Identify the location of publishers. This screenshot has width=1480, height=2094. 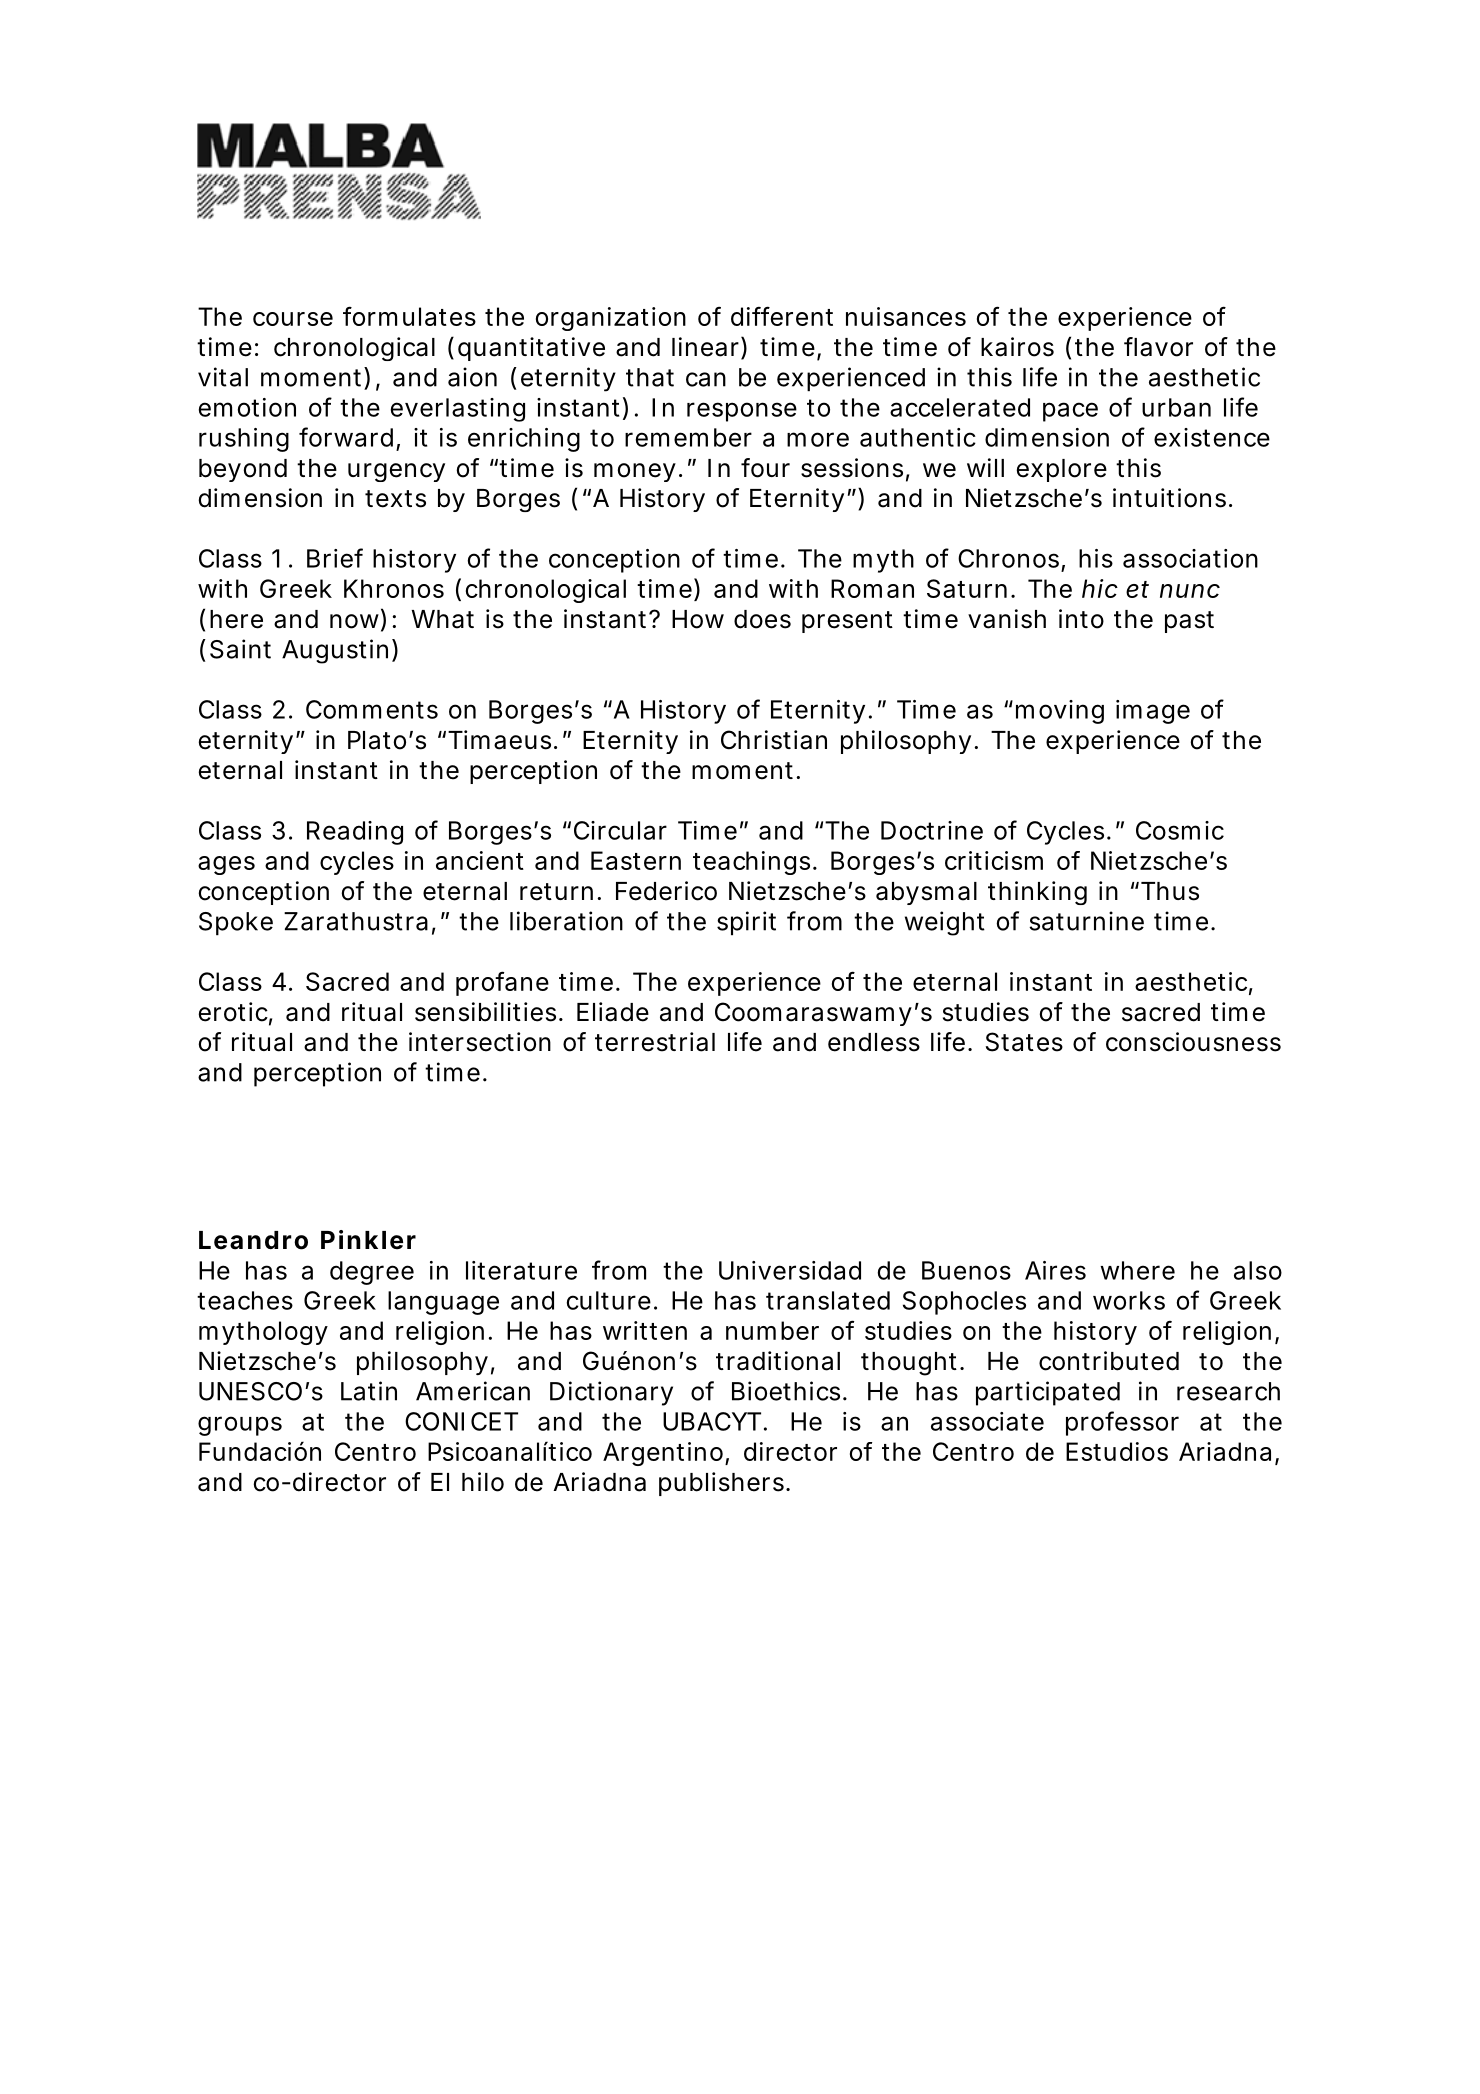
(724, 1484).
